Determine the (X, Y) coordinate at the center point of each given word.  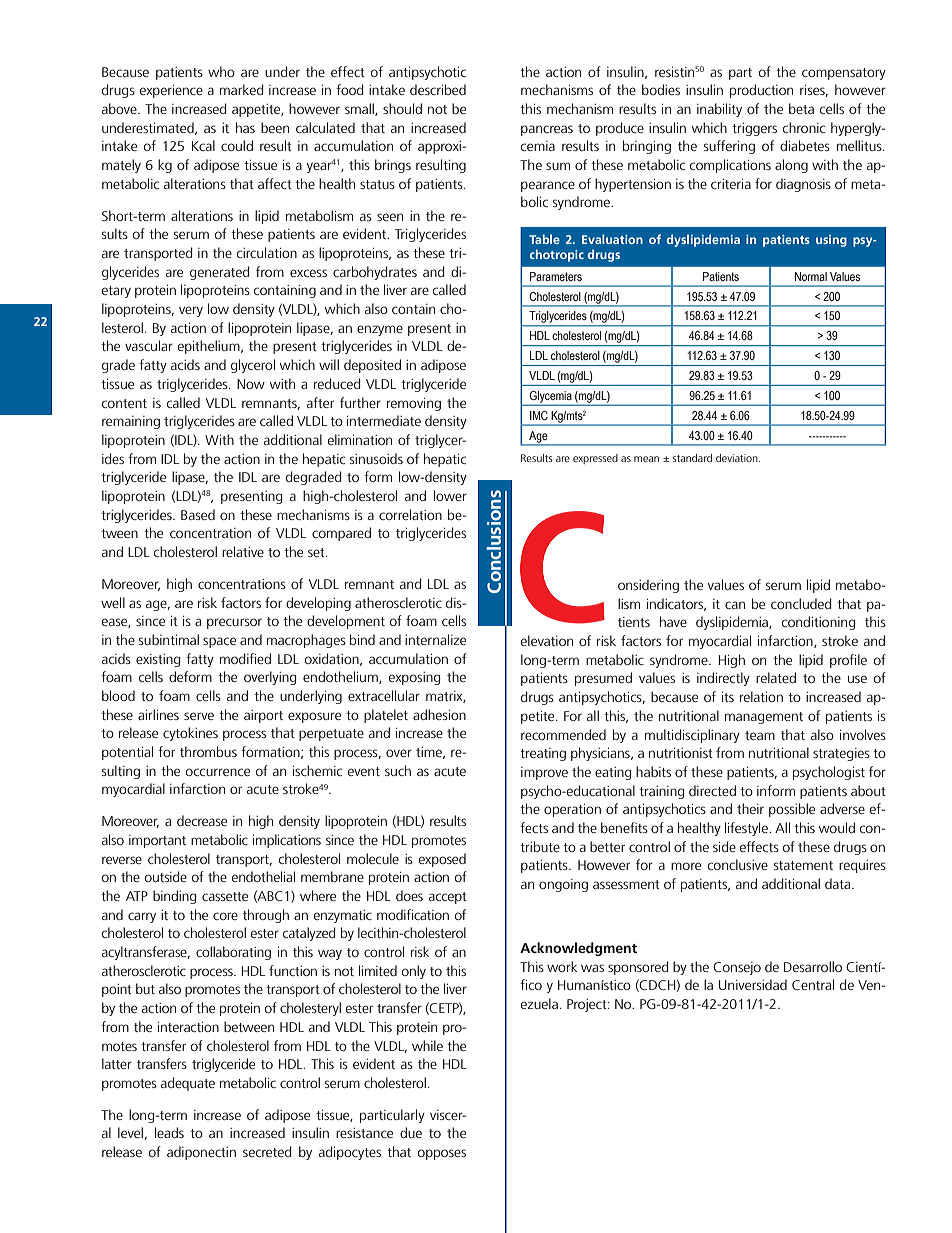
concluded (801, 603)
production (761, 91)
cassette (225, 896)
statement (803, 865)
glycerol (253, 366)
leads (169, 1132)
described (438, 89)
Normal (811, 276)
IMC (539, 415)
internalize (435, 639)
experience (171, 91)
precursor (234, 623)
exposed (442, 860)
